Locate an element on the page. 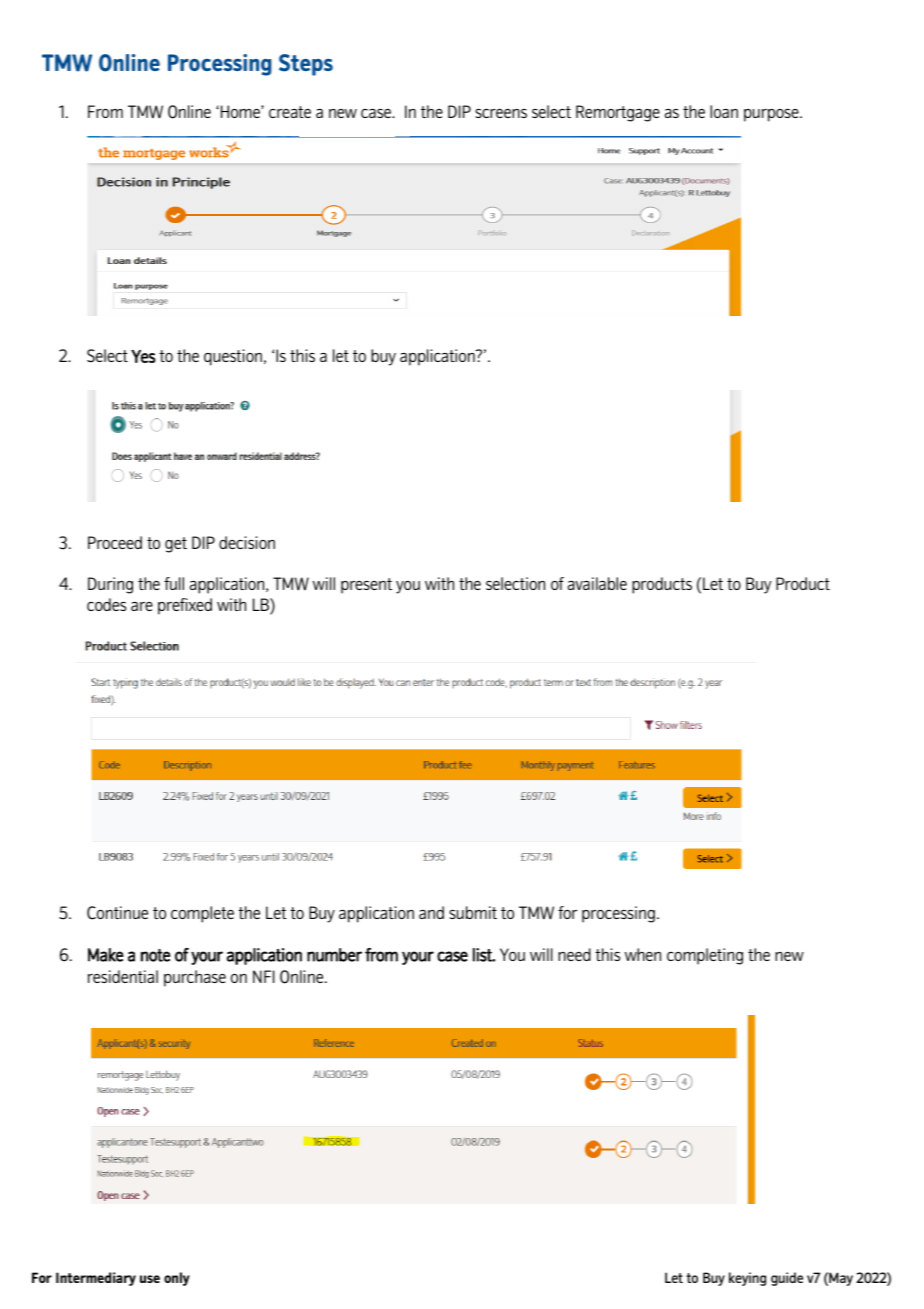  available is located at coordinates (597, 583).
